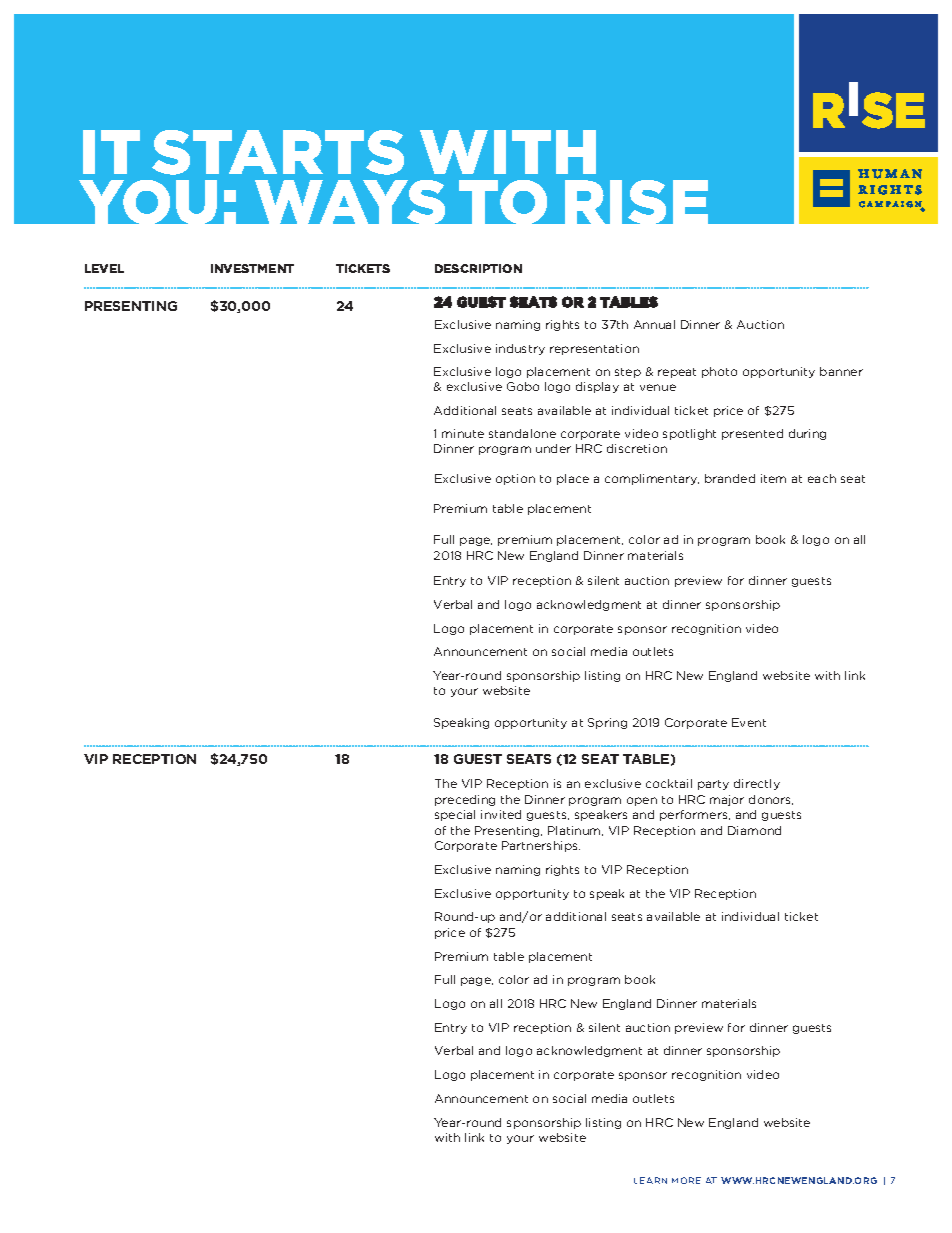 The height and width of the image is (1233, 952). What do you see at coordinates (465, 800) in the image?
I see `preceding` at bounding box center [465, 800].
